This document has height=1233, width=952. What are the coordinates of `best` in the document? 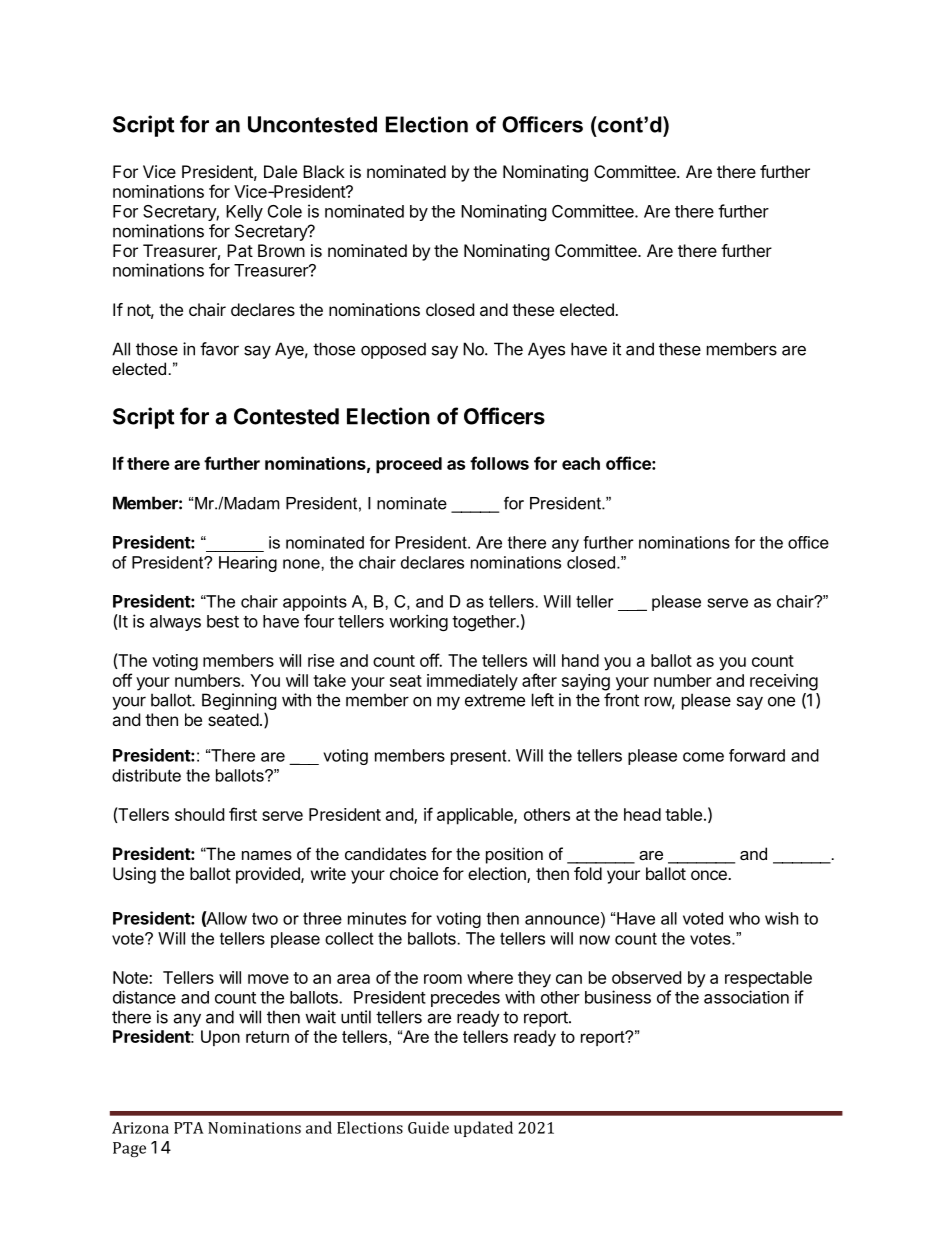 It's located at (223, 621).
